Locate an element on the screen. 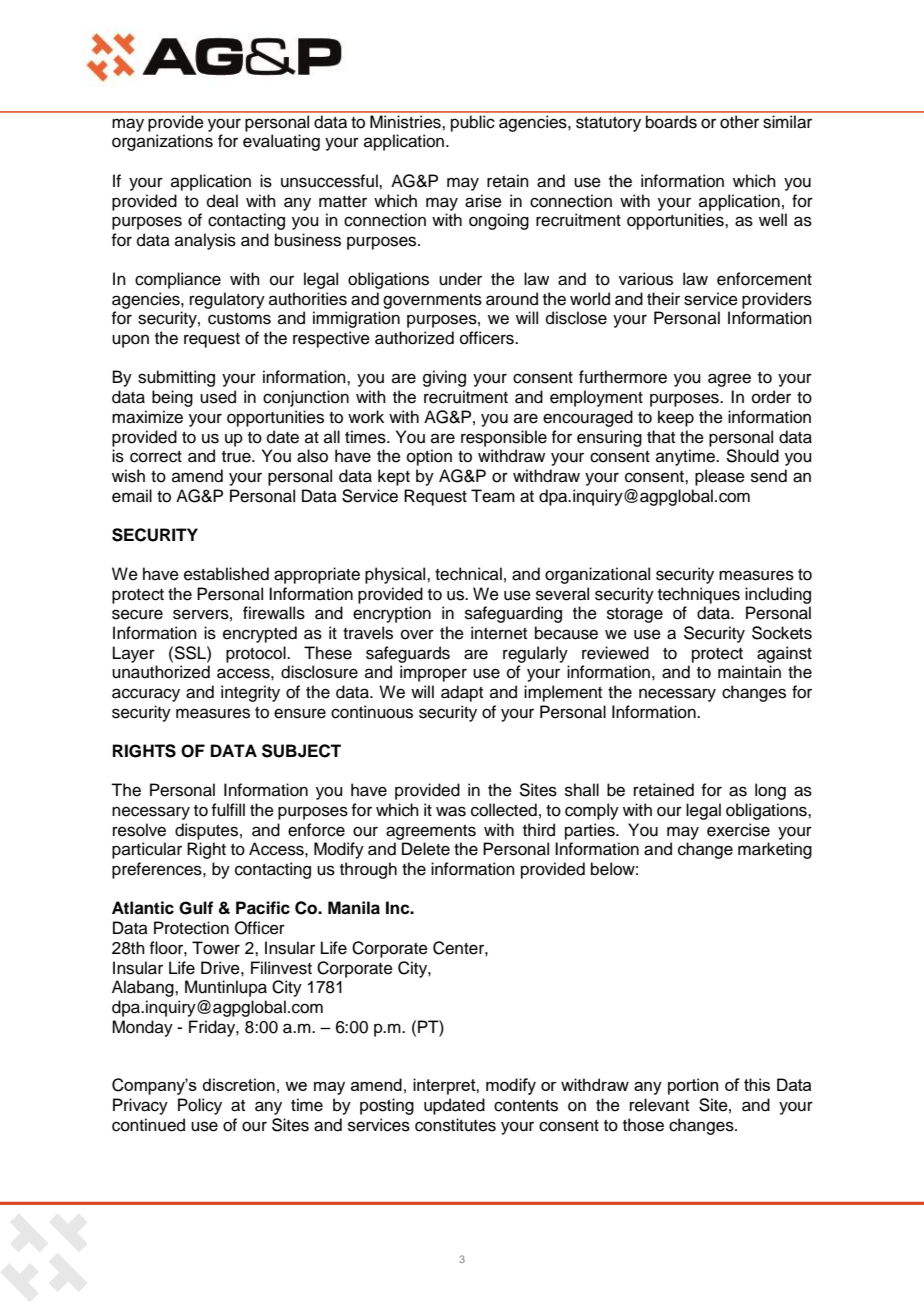 Image resolution: width=924 pixels, height=1309 pixels. Policy is located at coordinates (200, 1106).
